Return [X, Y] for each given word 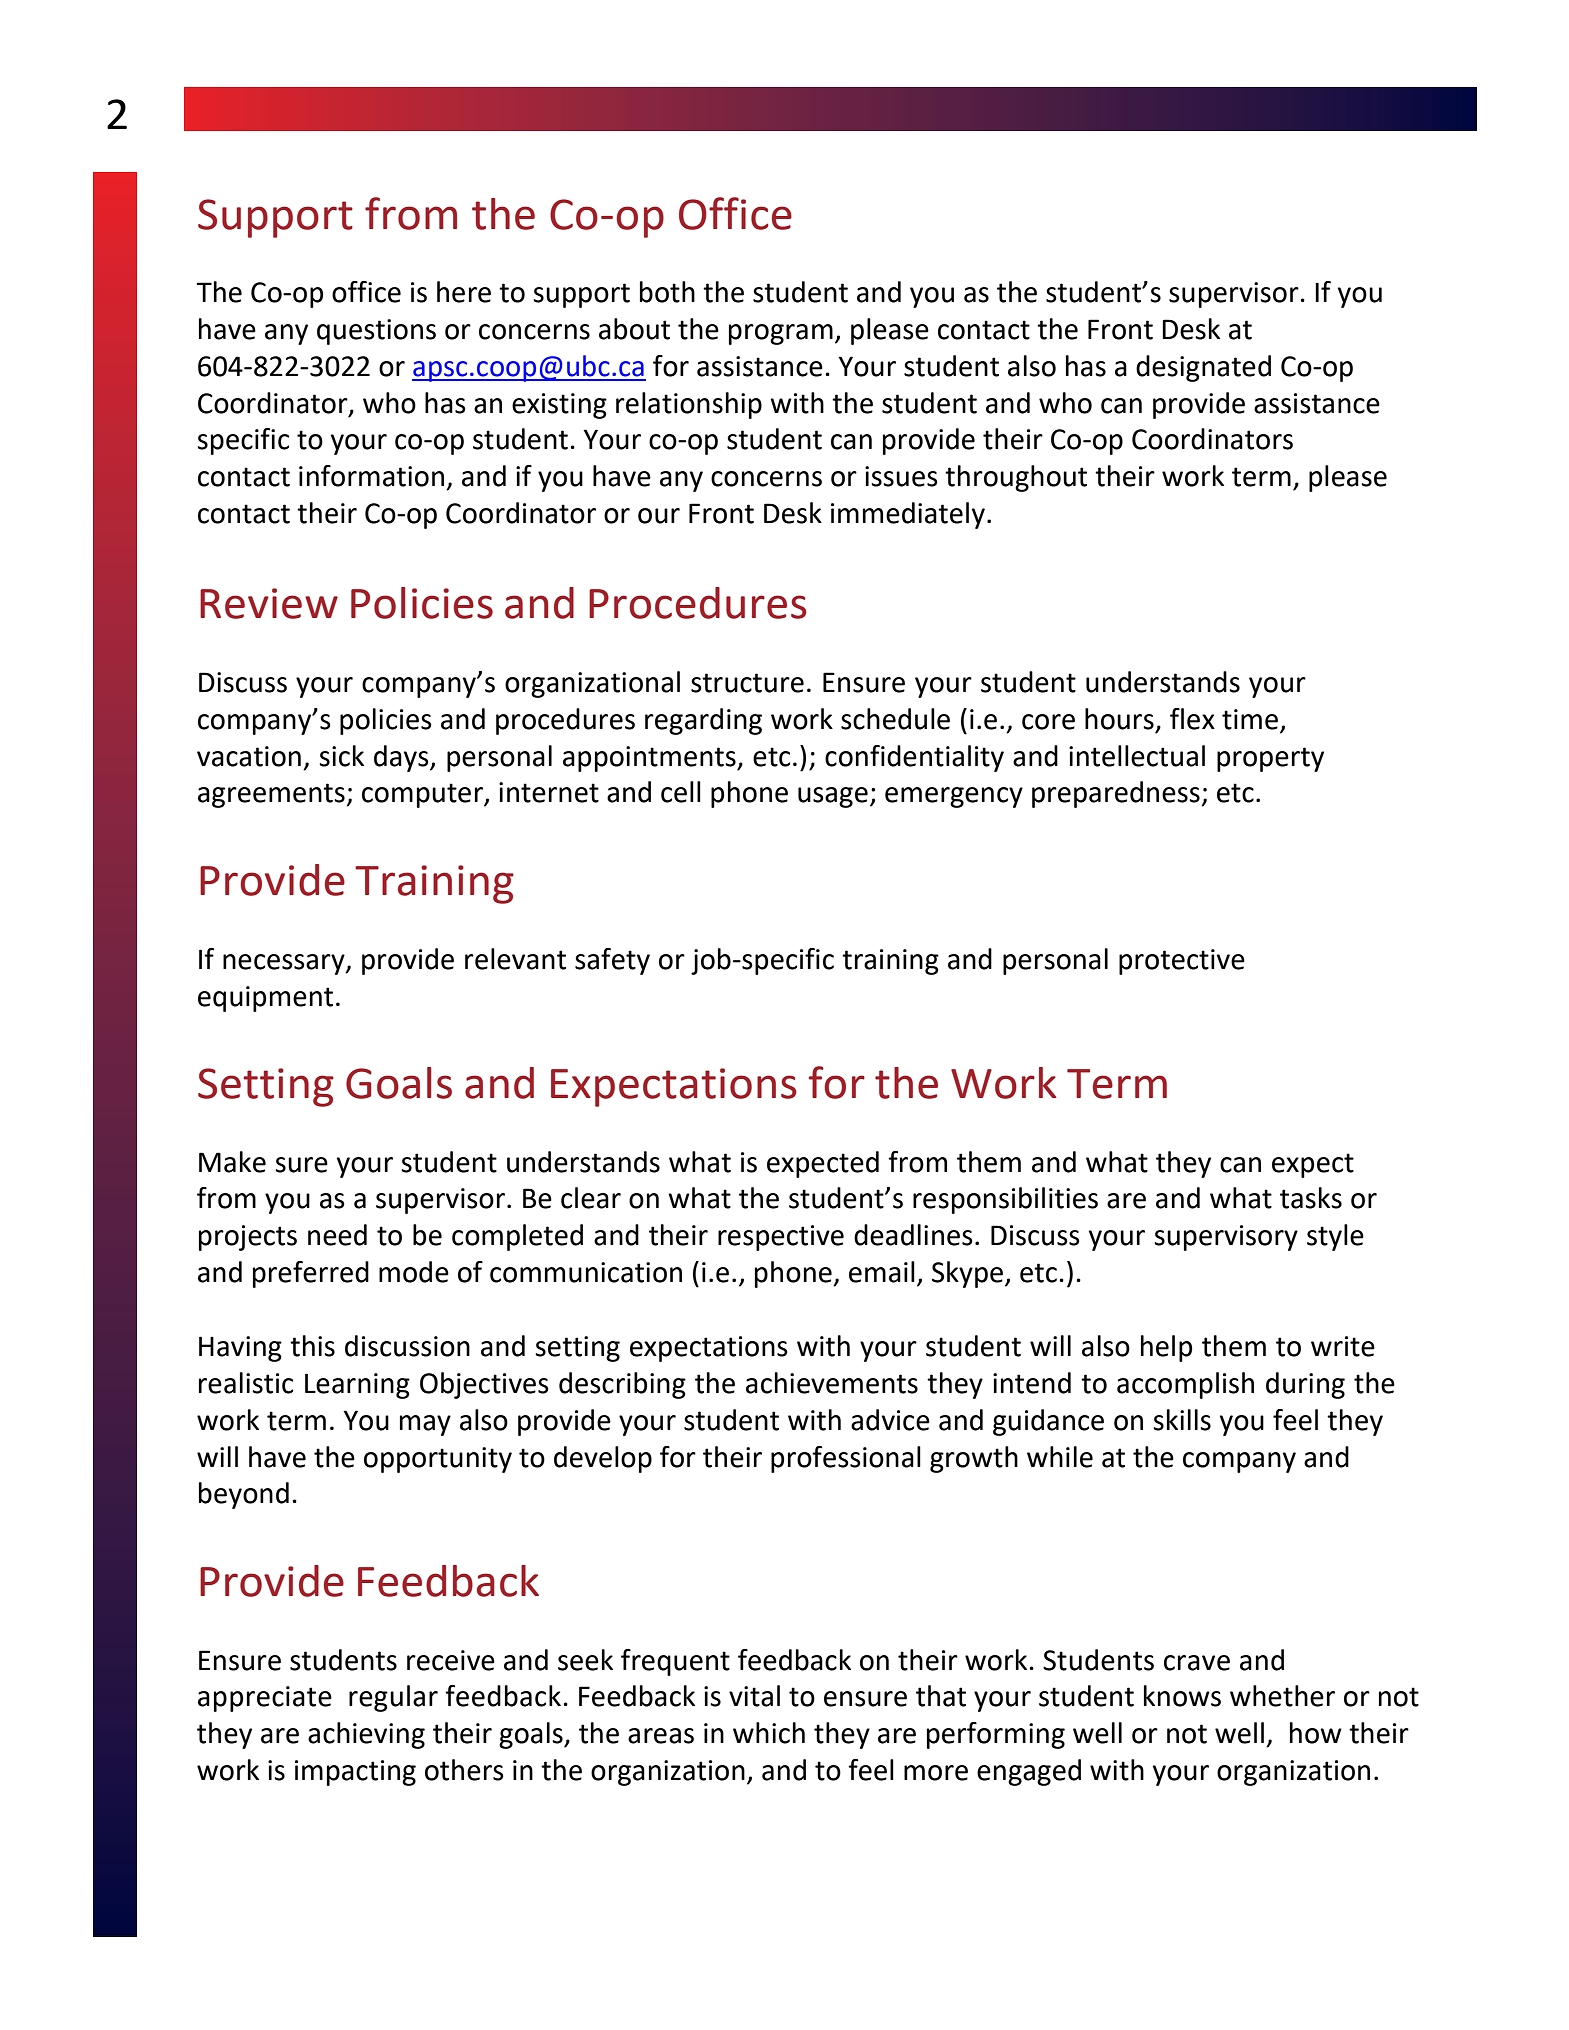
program [781, 334]
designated [1203, 368]
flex [1192, 719]
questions [376, 332]
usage [833, 797]
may [425, 1425]
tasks [1311, 1198]
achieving [366, 1735]
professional [846, 1459]
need [337, 1235]
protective [1182, 962]
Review [269, 603]
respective [781, 1238]
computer [423, 795]
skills [1182, 1420]
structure [747, 683]
